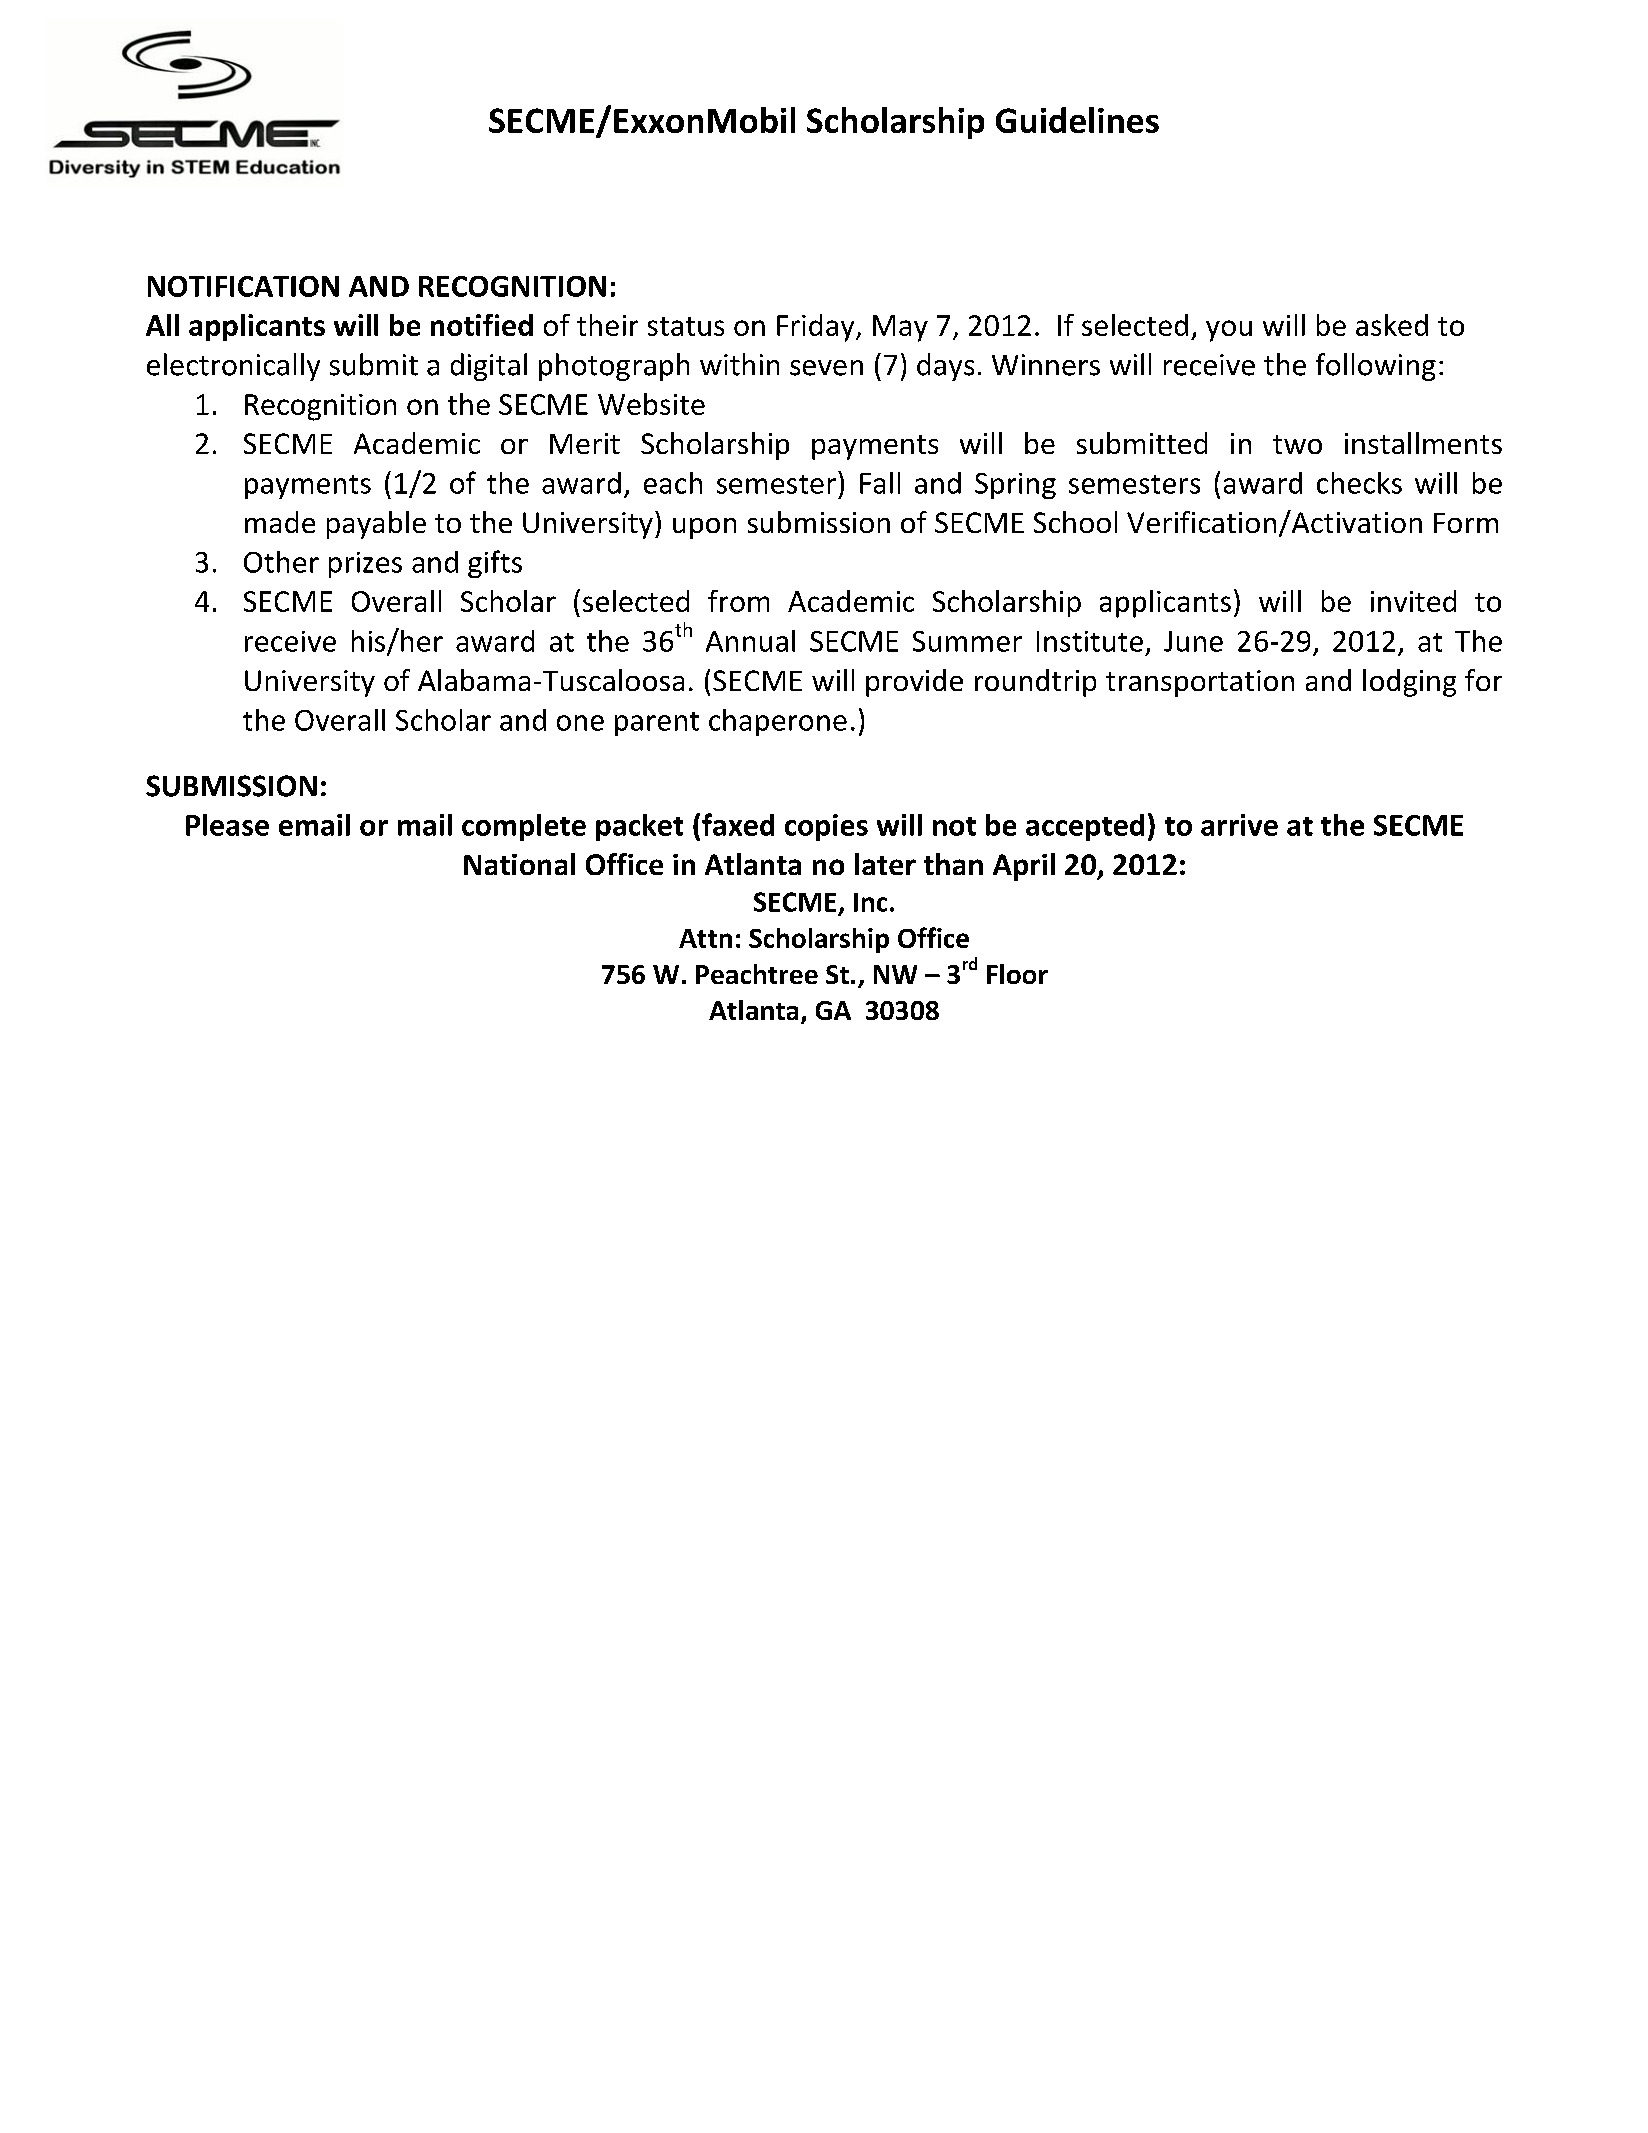 The image size is (1648, 2133). Describe the element at coordinates (519, 864) in the page. I see `National` at that location.
